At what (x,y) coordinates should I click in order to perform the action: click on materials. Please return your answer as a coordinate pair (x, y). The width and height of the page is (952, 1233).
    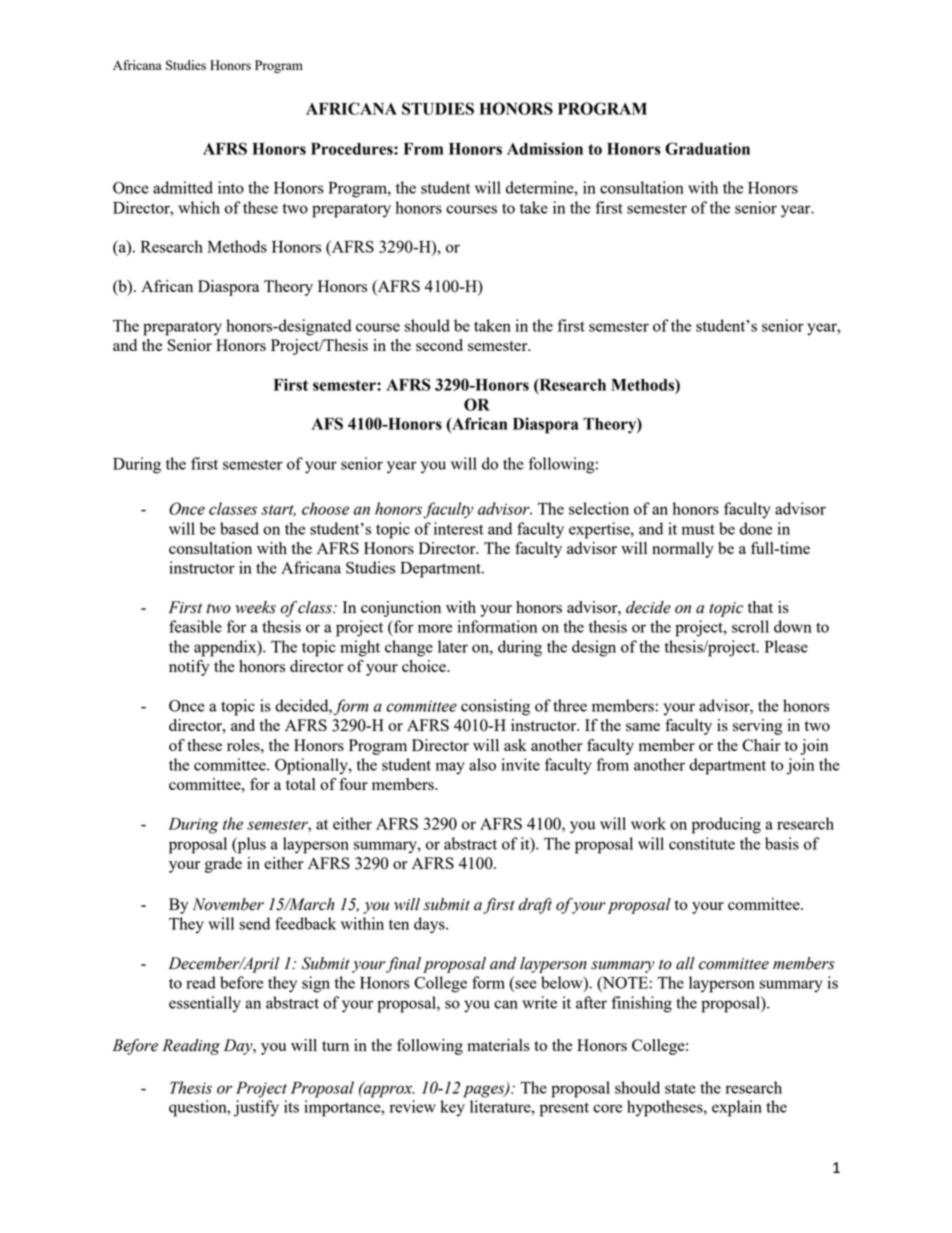
    Looking at the image, I should click on (498, 1045).
